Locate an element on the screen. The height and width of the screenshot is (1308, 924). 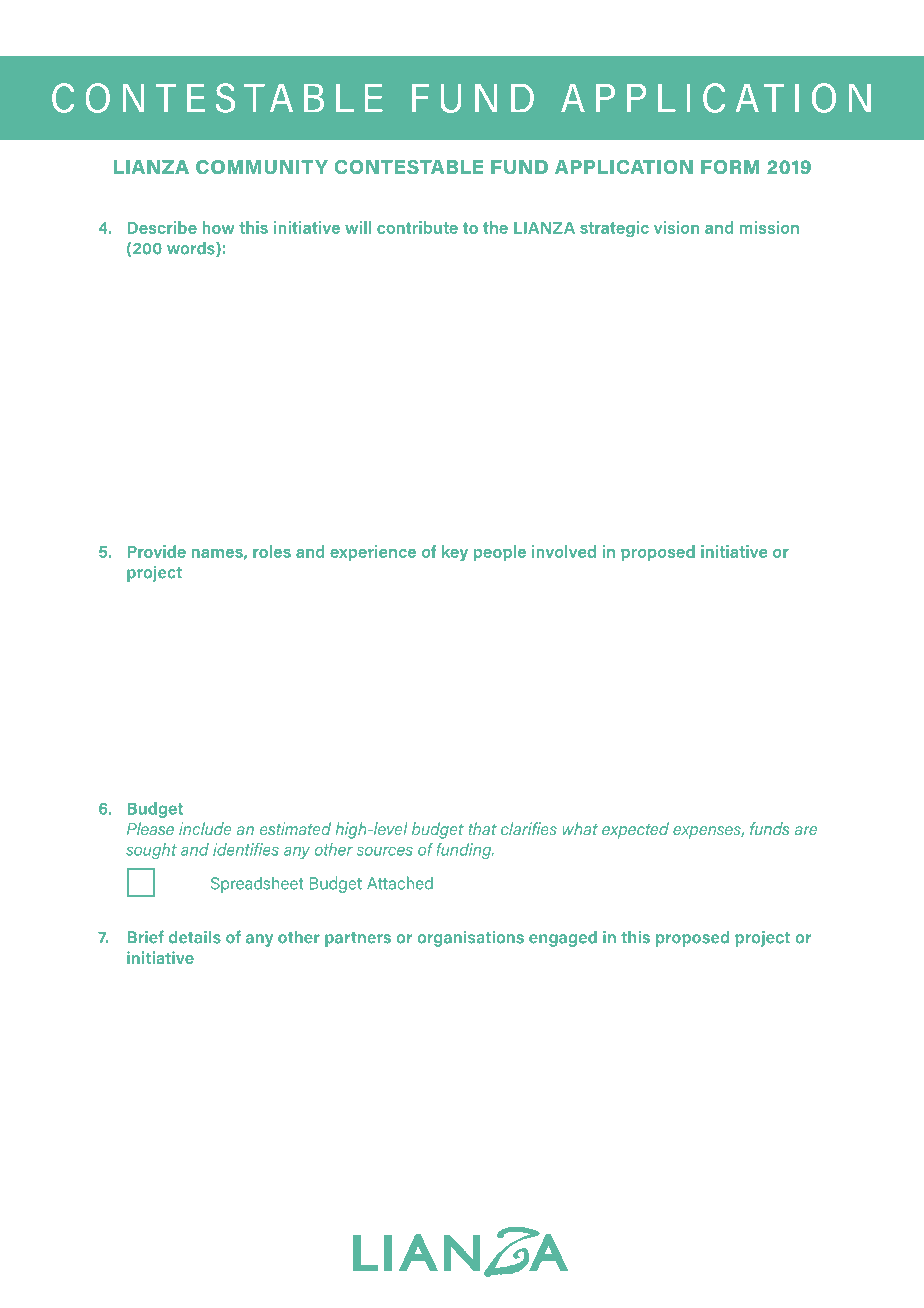
COMMUNITY is located at coordinates (262, 167).
